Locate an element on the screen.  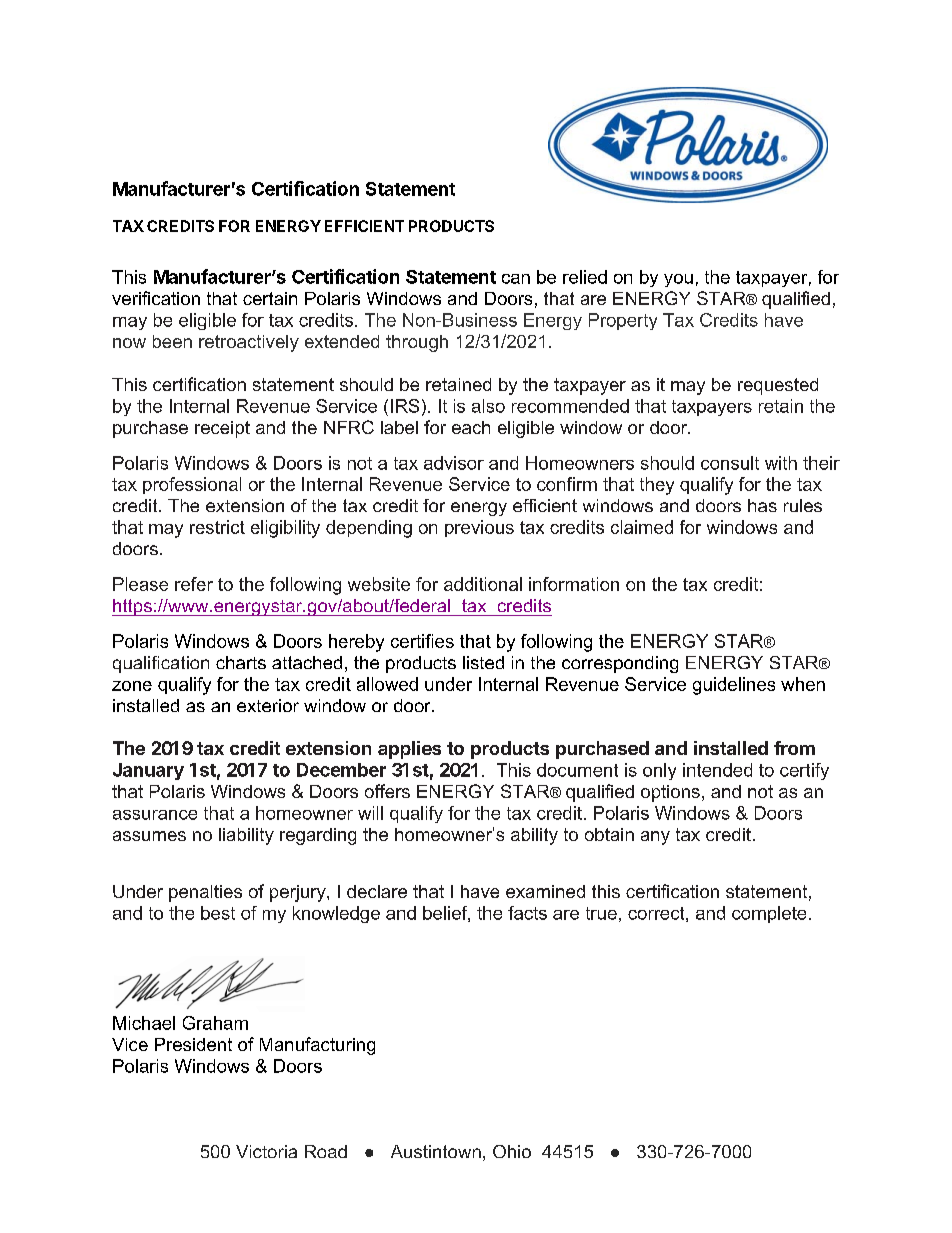
any is located at coordinates (655, 838).
